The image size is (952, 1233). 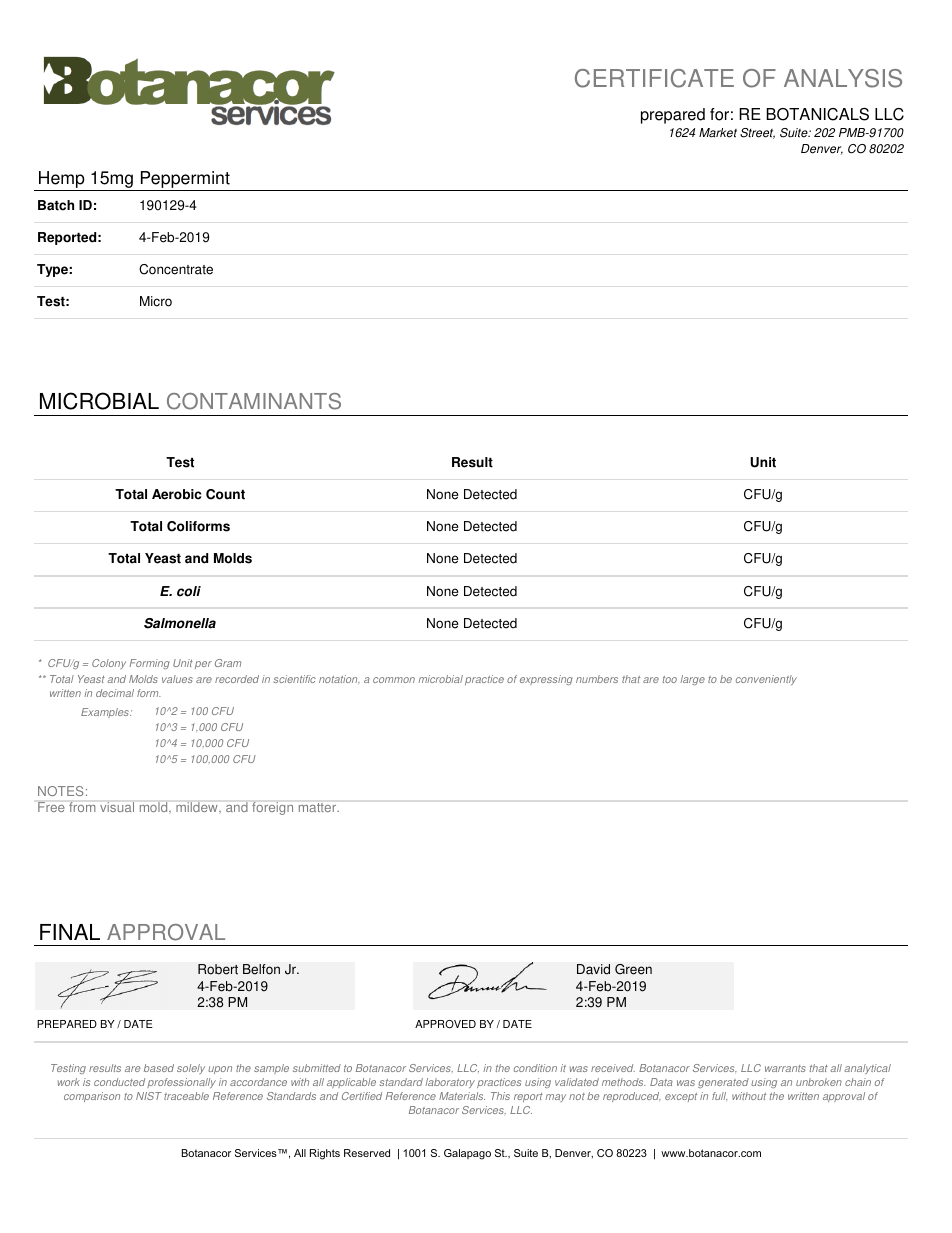 I want to click on conveniently, so click(x=766, y=680).
